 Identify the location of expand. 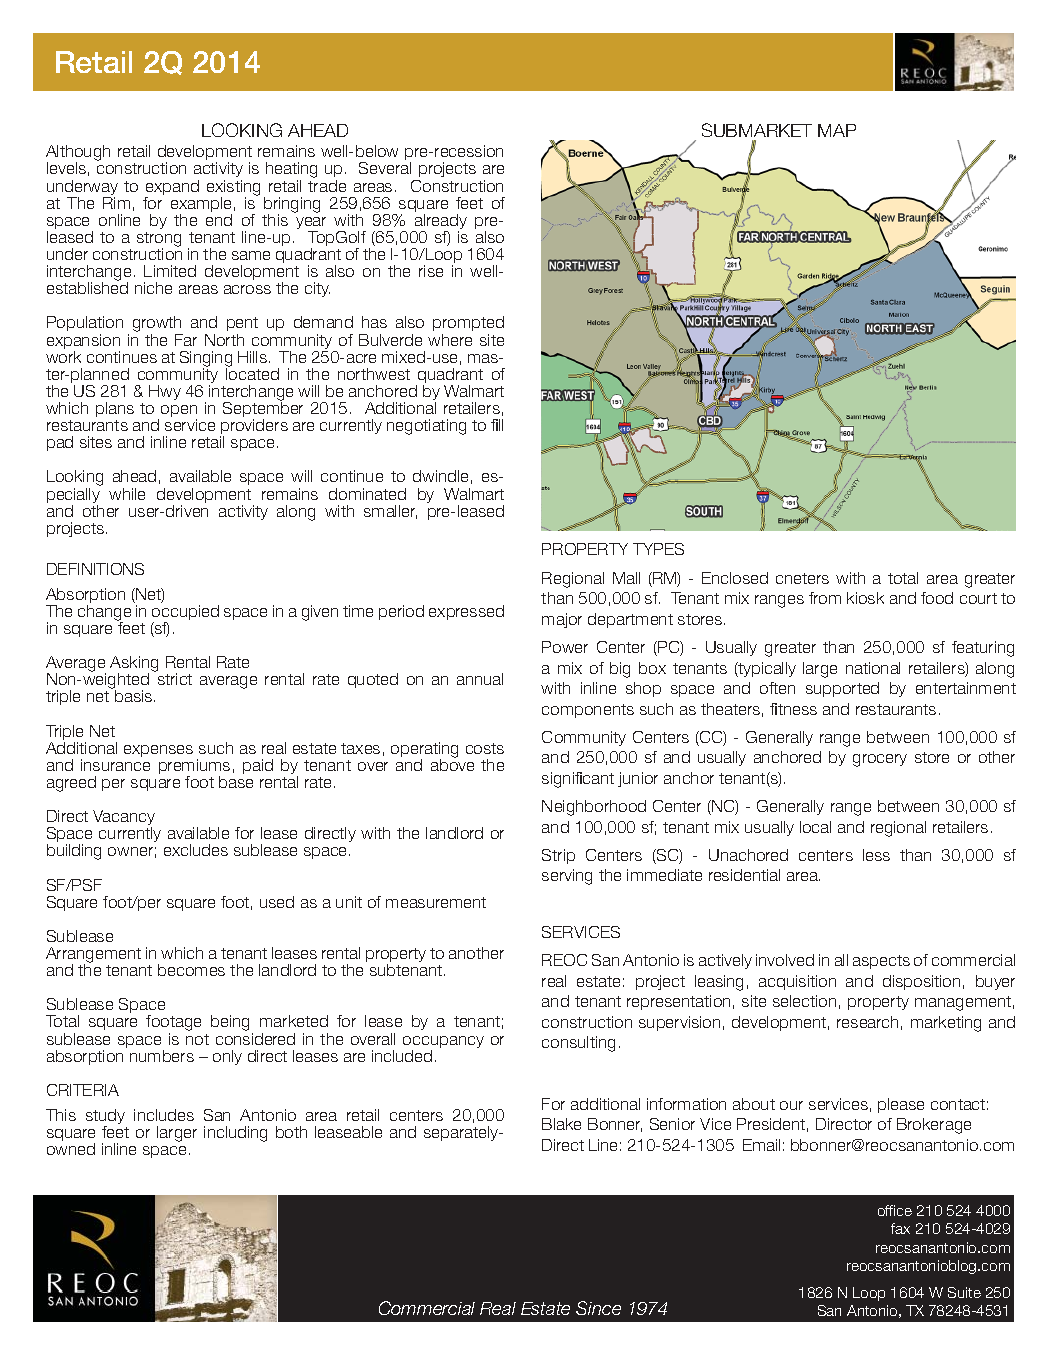
(172, 189).
